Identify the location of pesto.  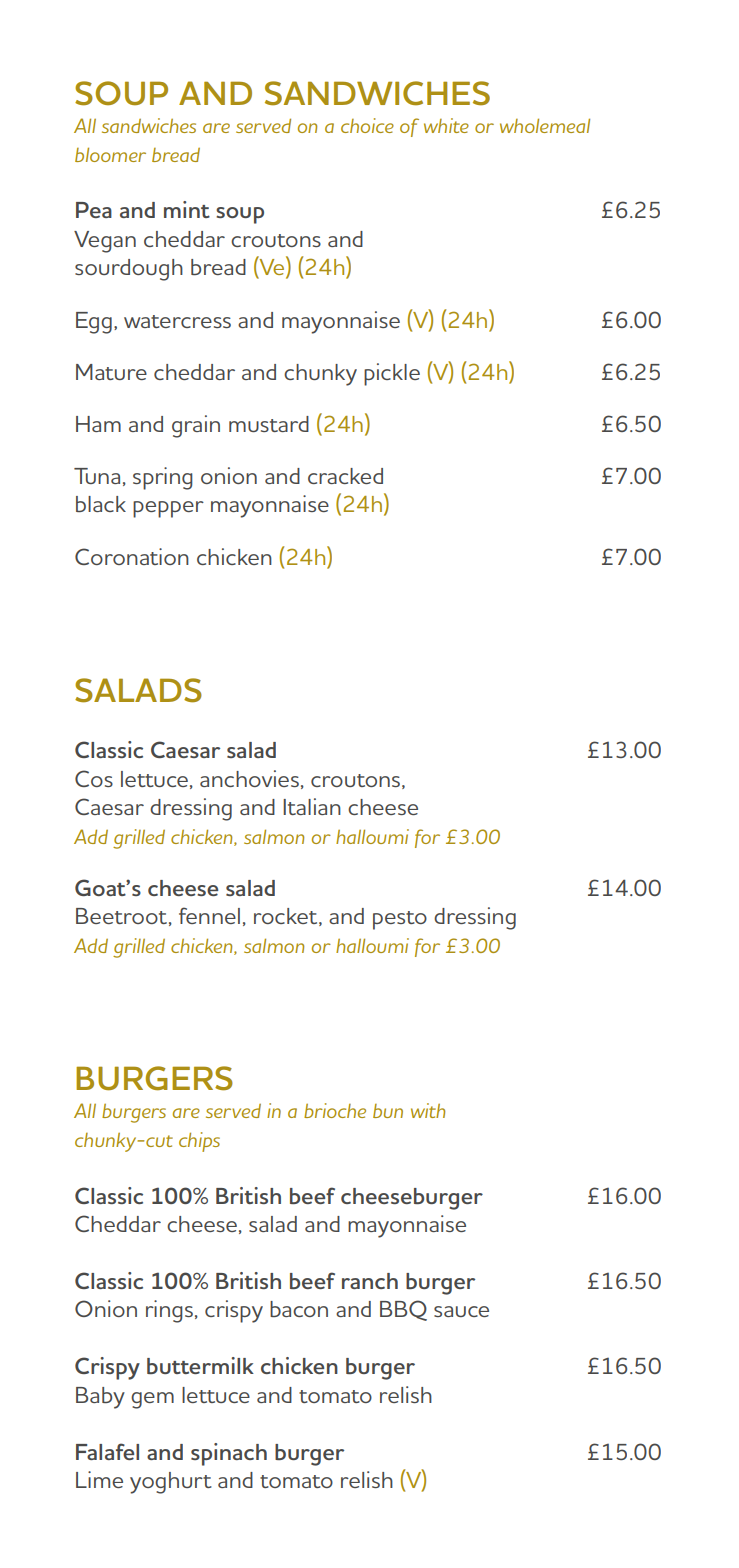
(400, 920).
